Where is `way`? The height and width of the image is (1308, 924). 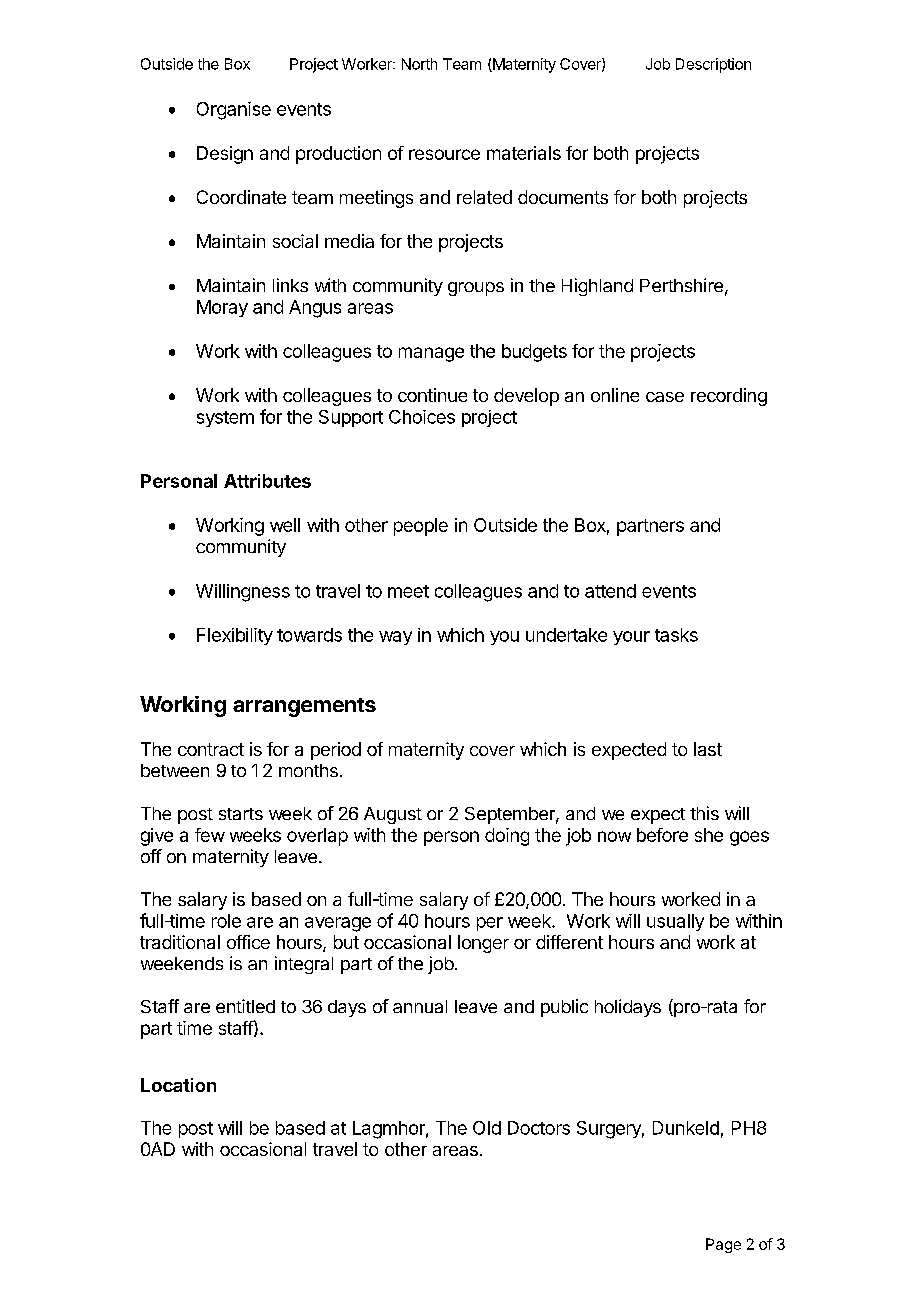 way is located at coordinates (395, 638).
